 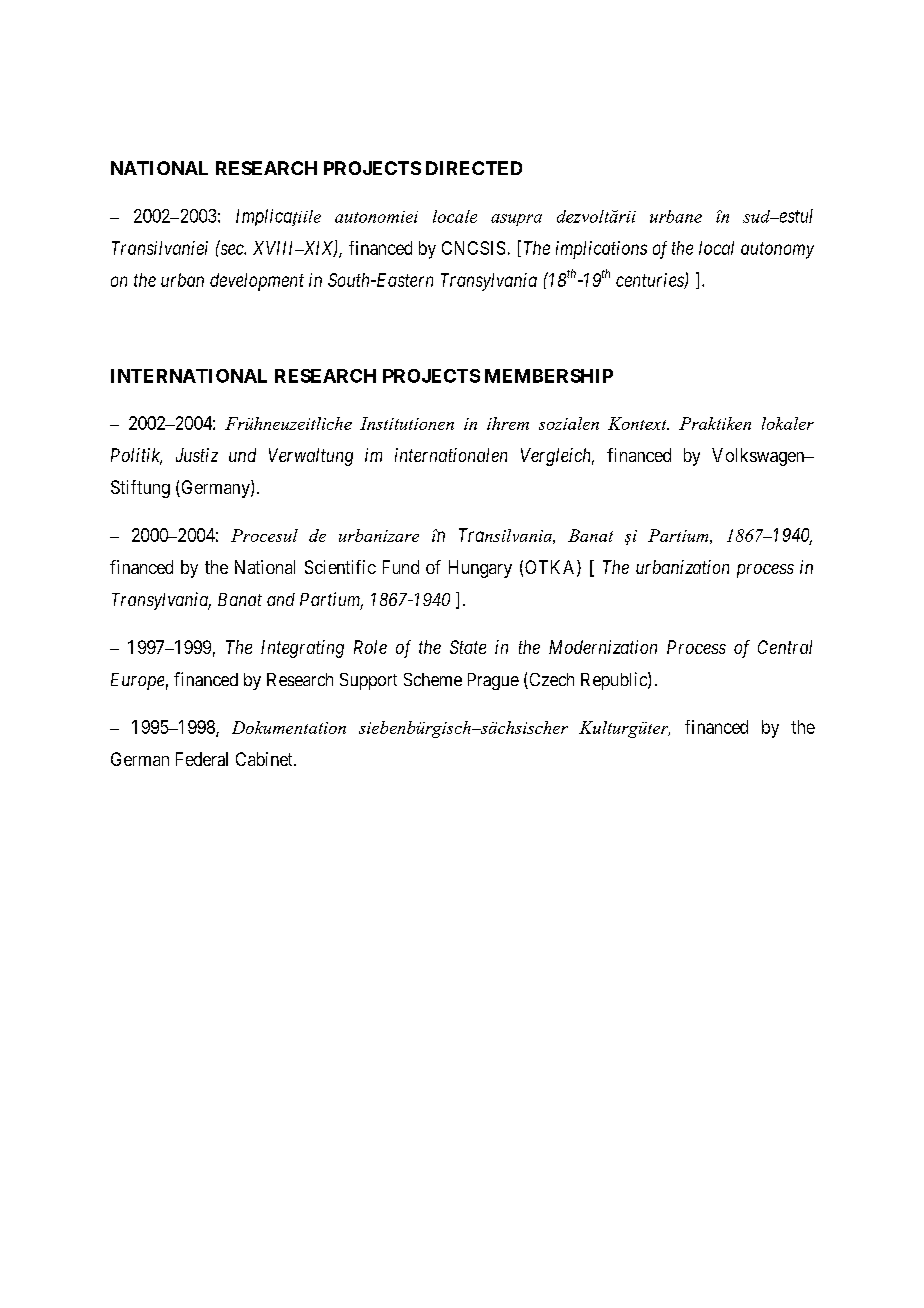 What do you see at coordinates (474, 168) in the screenshot?
I see `DIRECTED` at bounding box center [474, 168].
